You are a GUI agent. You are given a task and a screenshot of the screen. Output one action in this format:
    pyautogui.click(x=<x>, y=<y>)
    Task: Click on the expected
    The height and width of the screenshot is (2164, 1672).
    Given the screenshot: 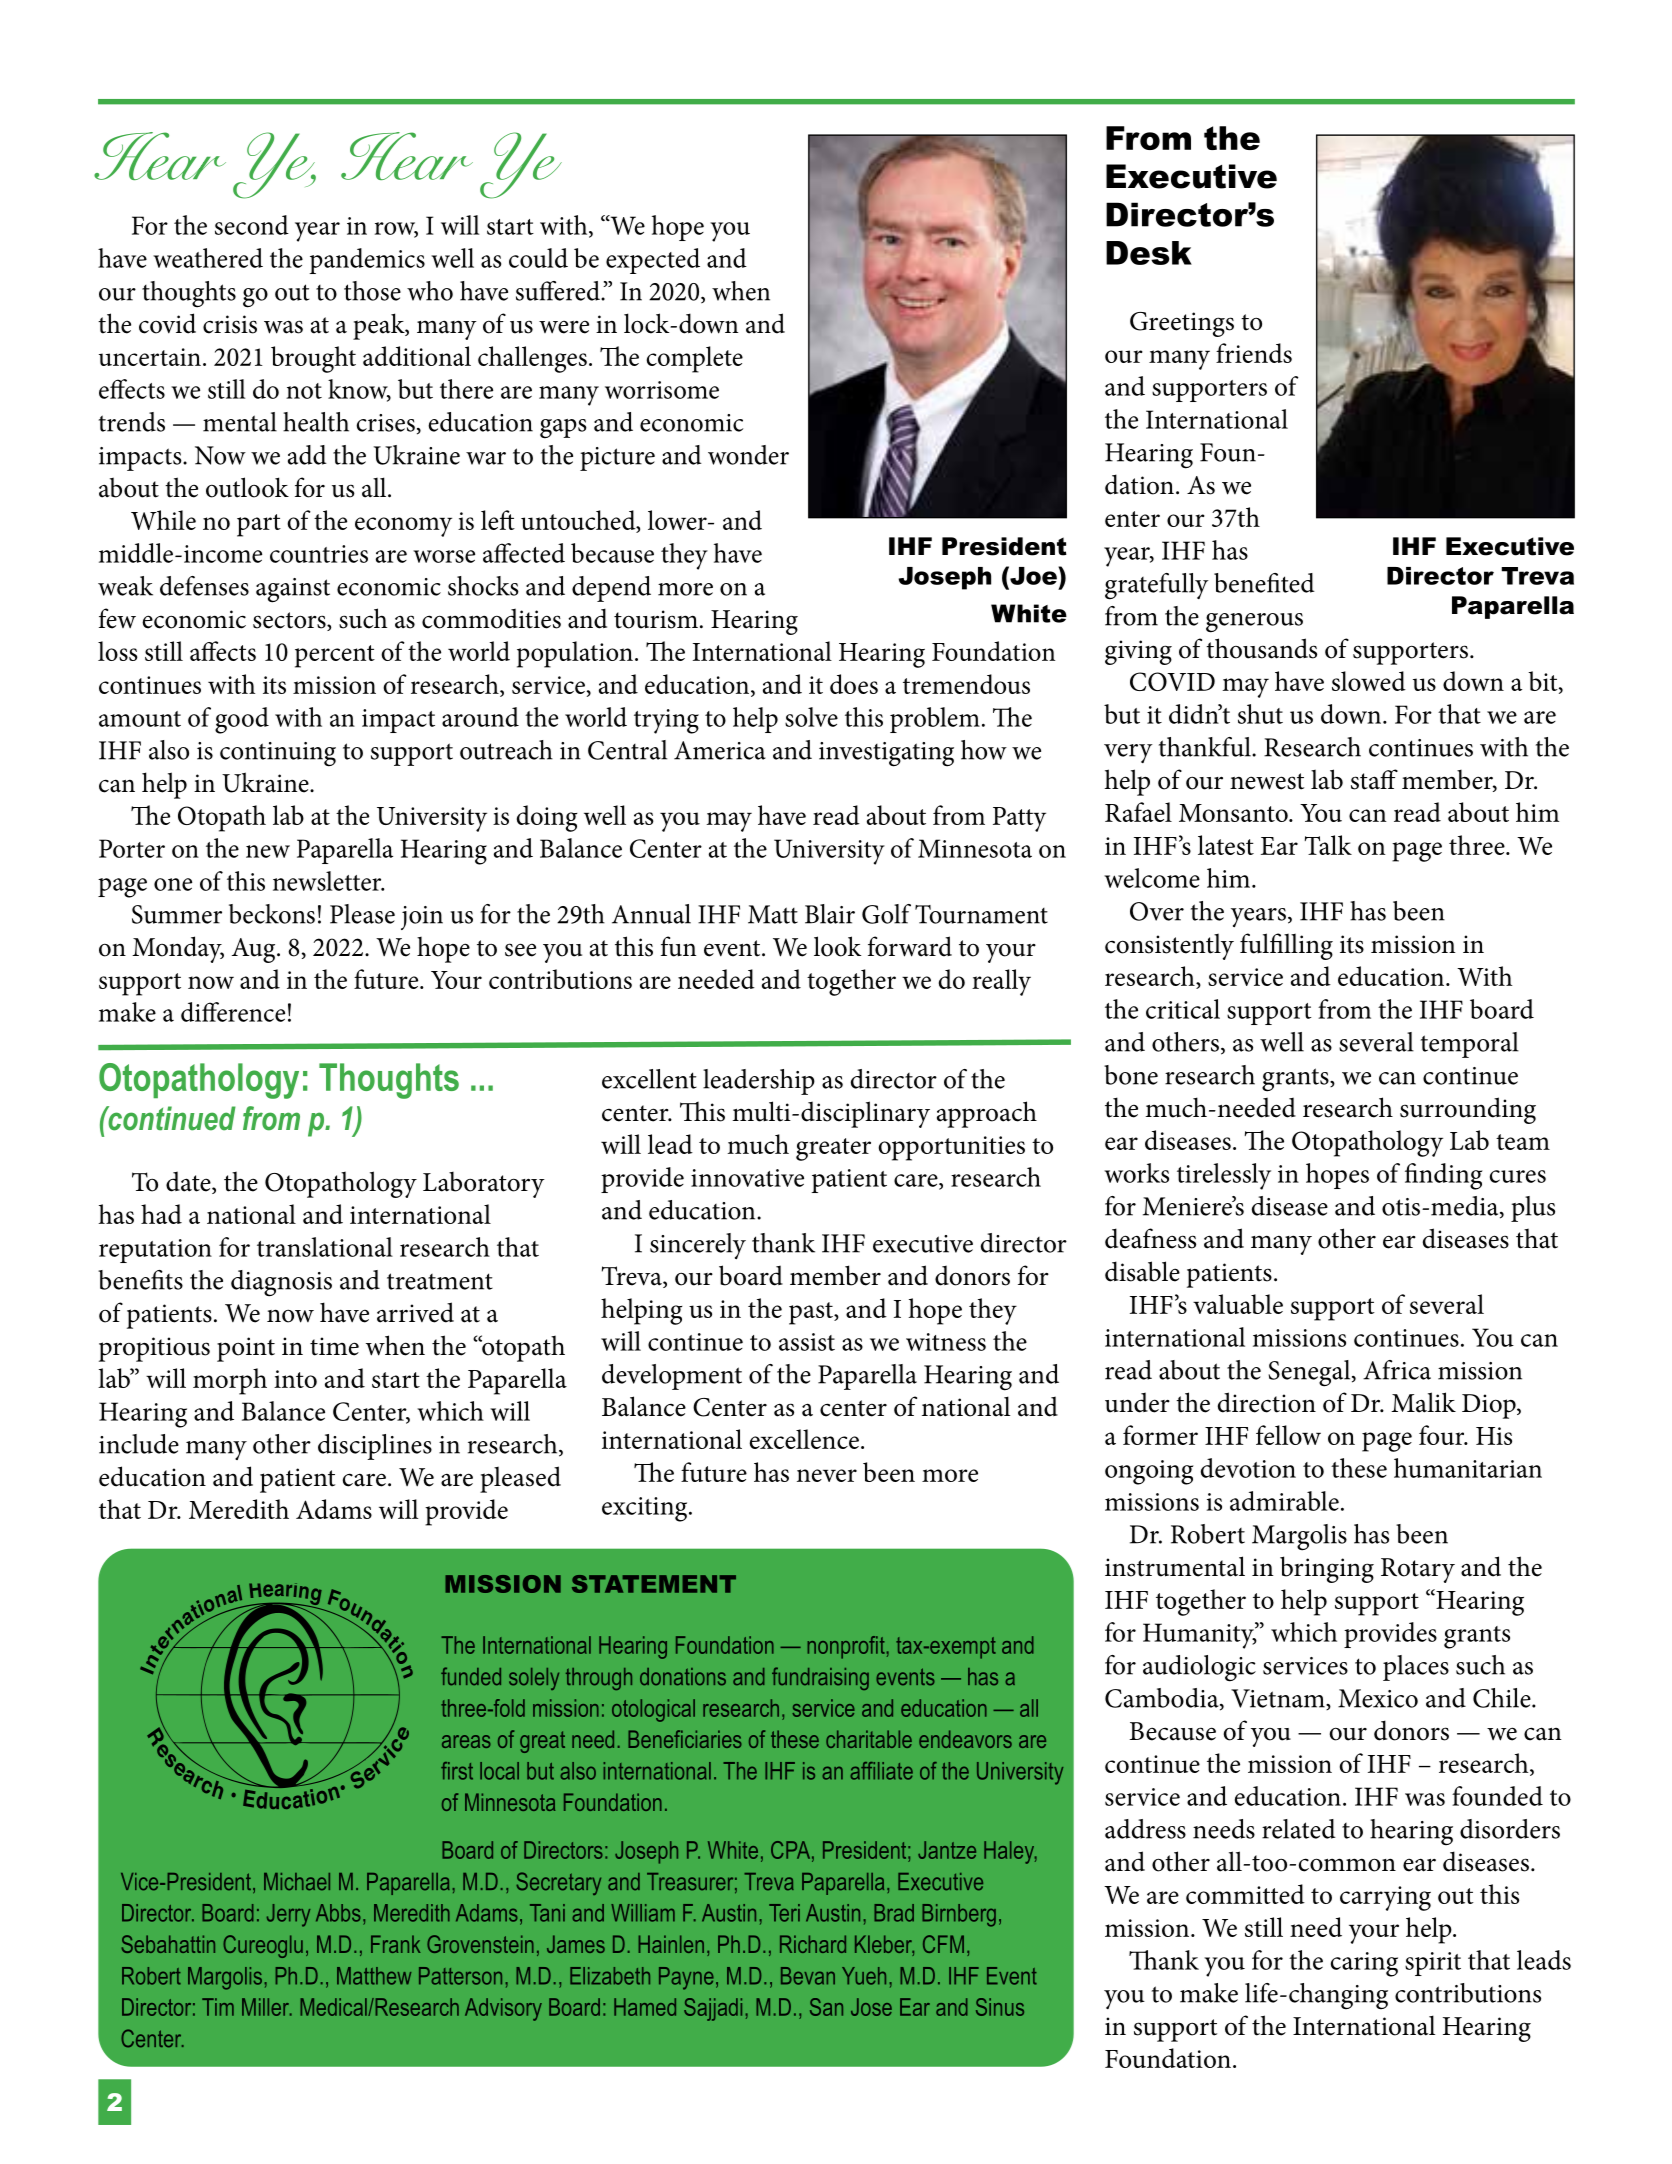 What is the action you would take?
    pyautogui.click(x=653, y=261)
